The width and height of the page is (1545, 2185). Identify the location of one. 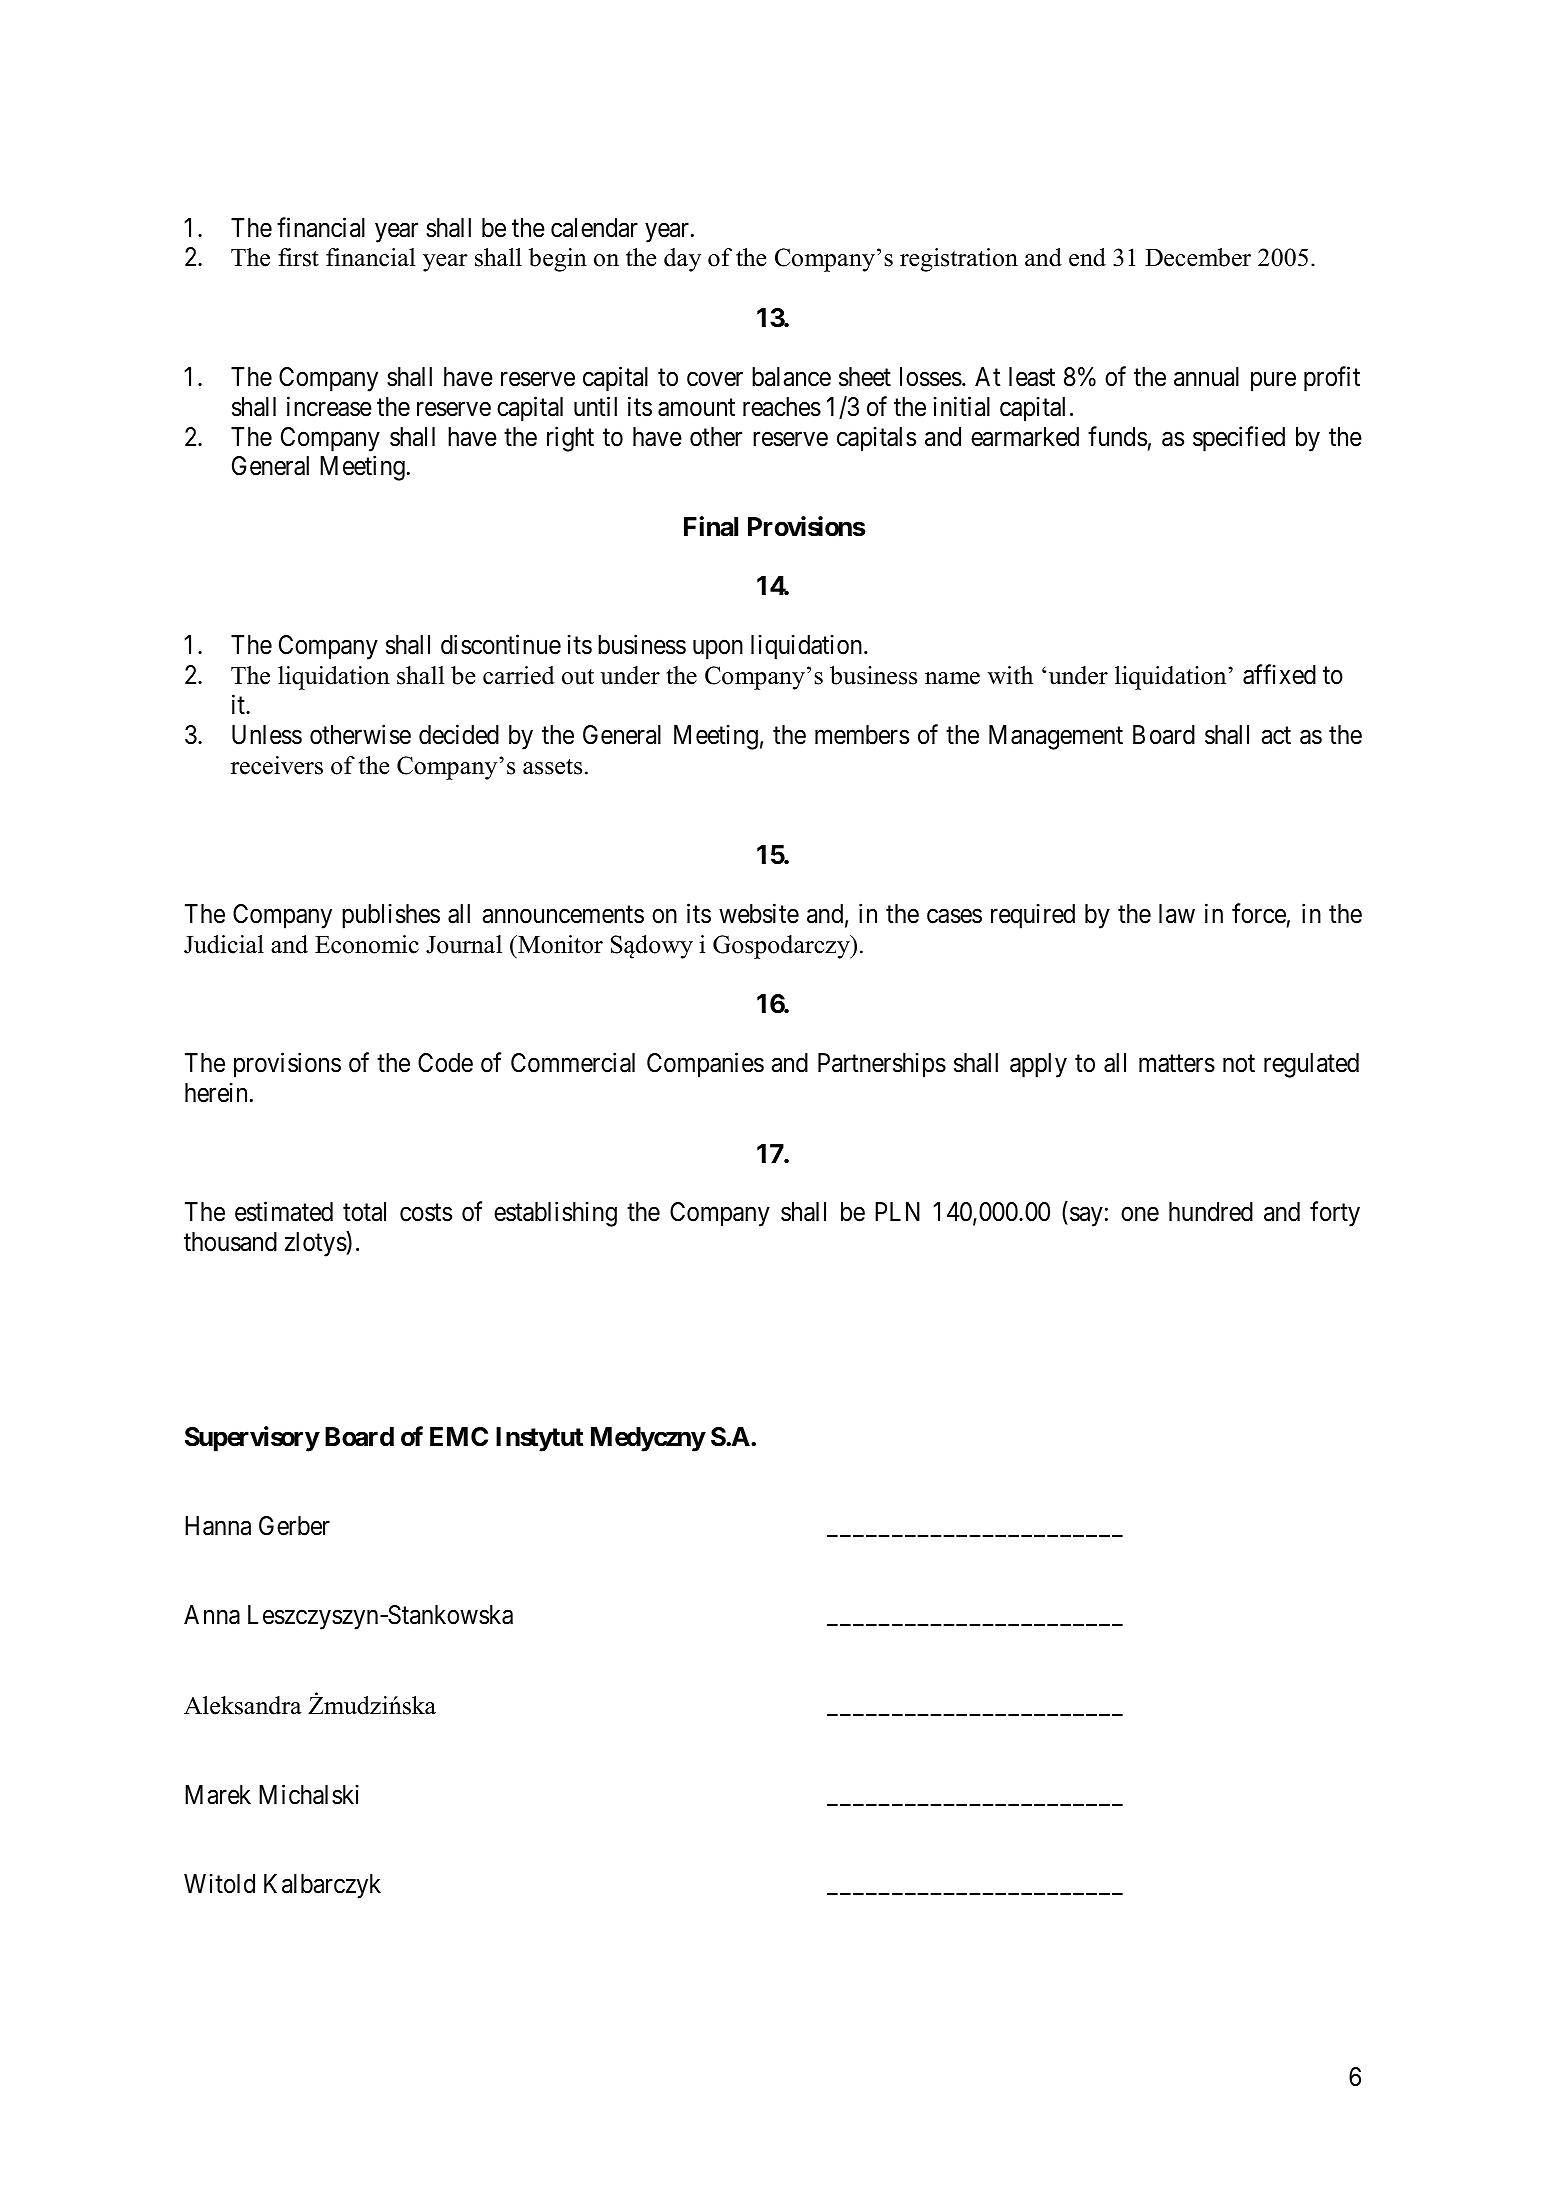
(1140, 1215).
